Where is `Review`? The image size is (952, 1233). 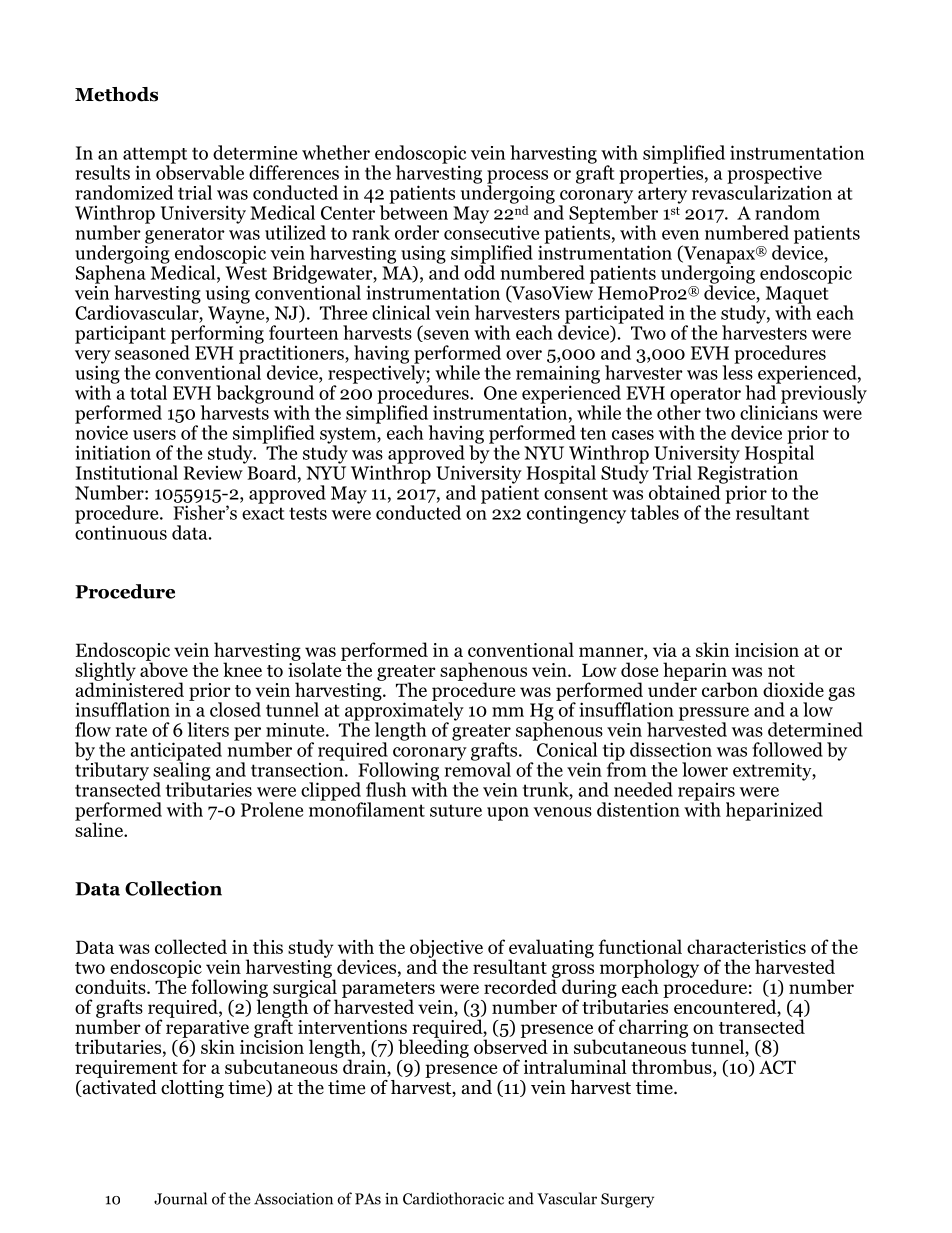 Review is located at coordinates (214, 471).
